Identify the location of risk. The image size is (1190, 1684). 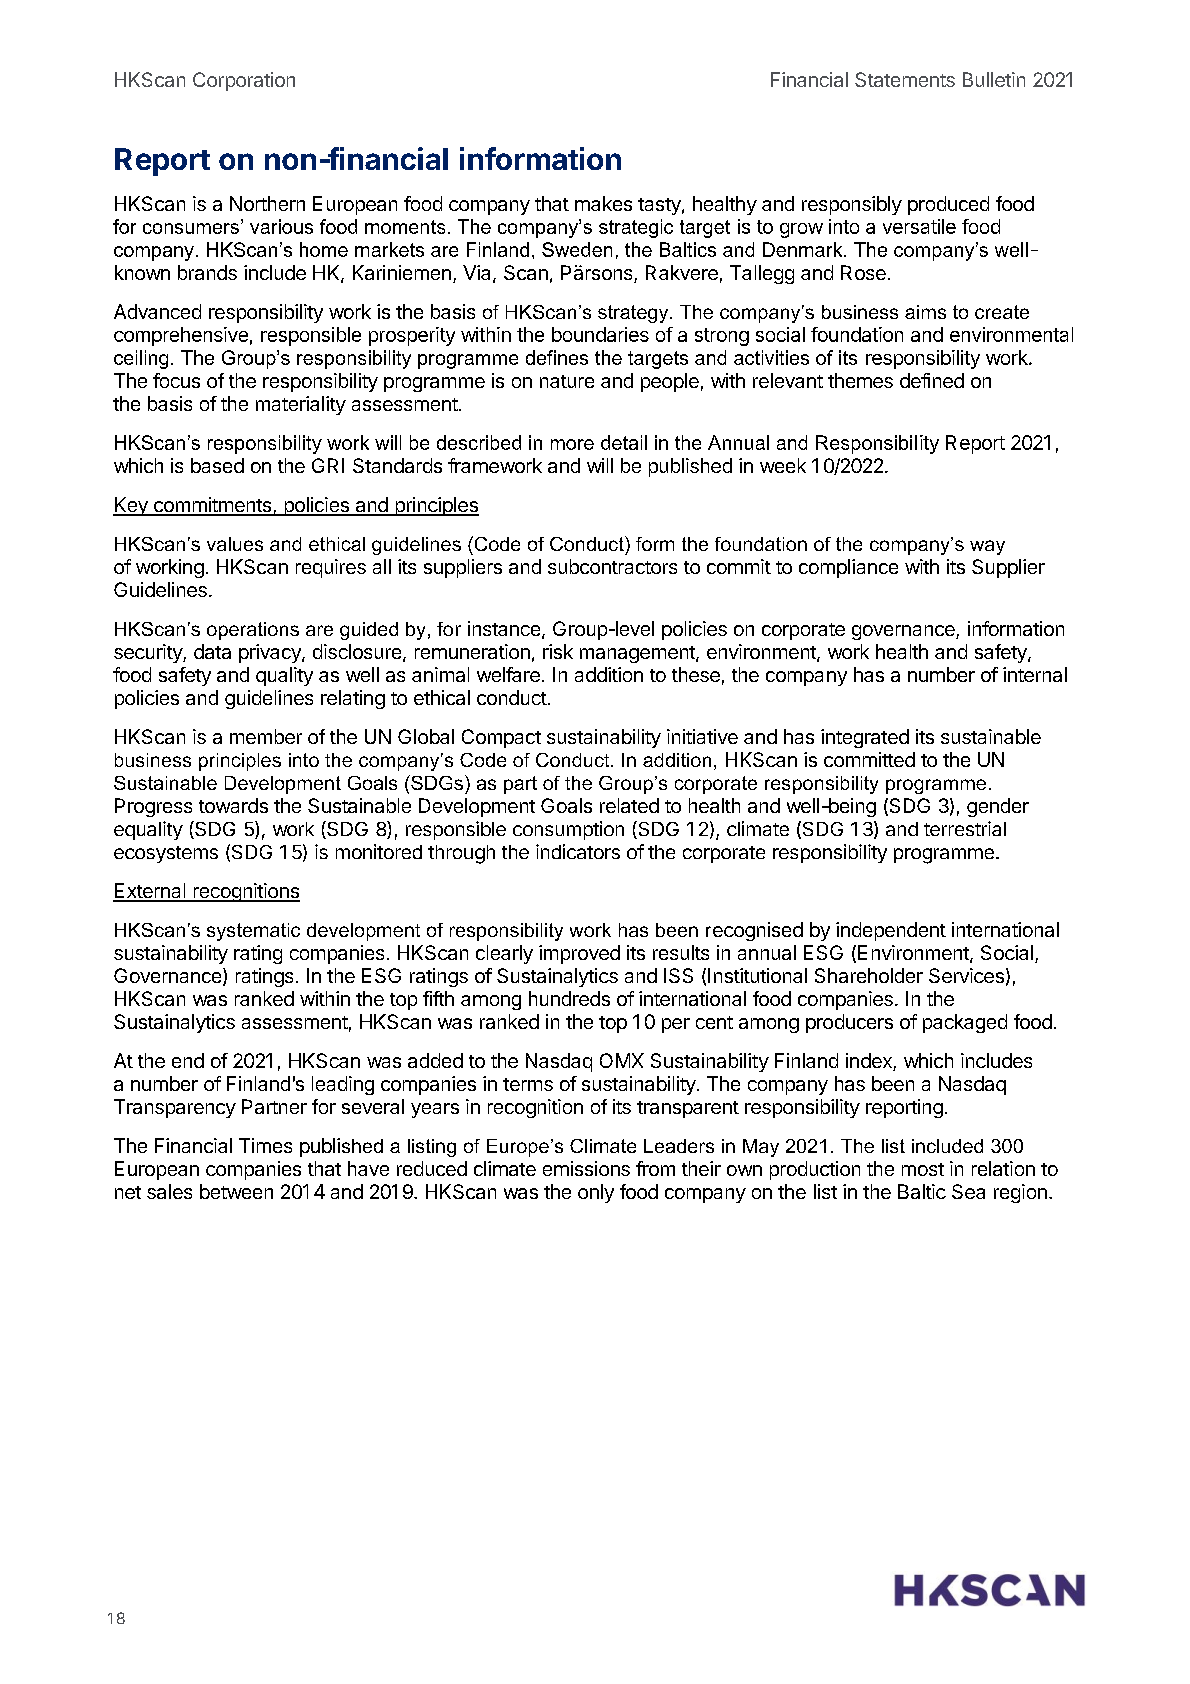
(558, 651).
